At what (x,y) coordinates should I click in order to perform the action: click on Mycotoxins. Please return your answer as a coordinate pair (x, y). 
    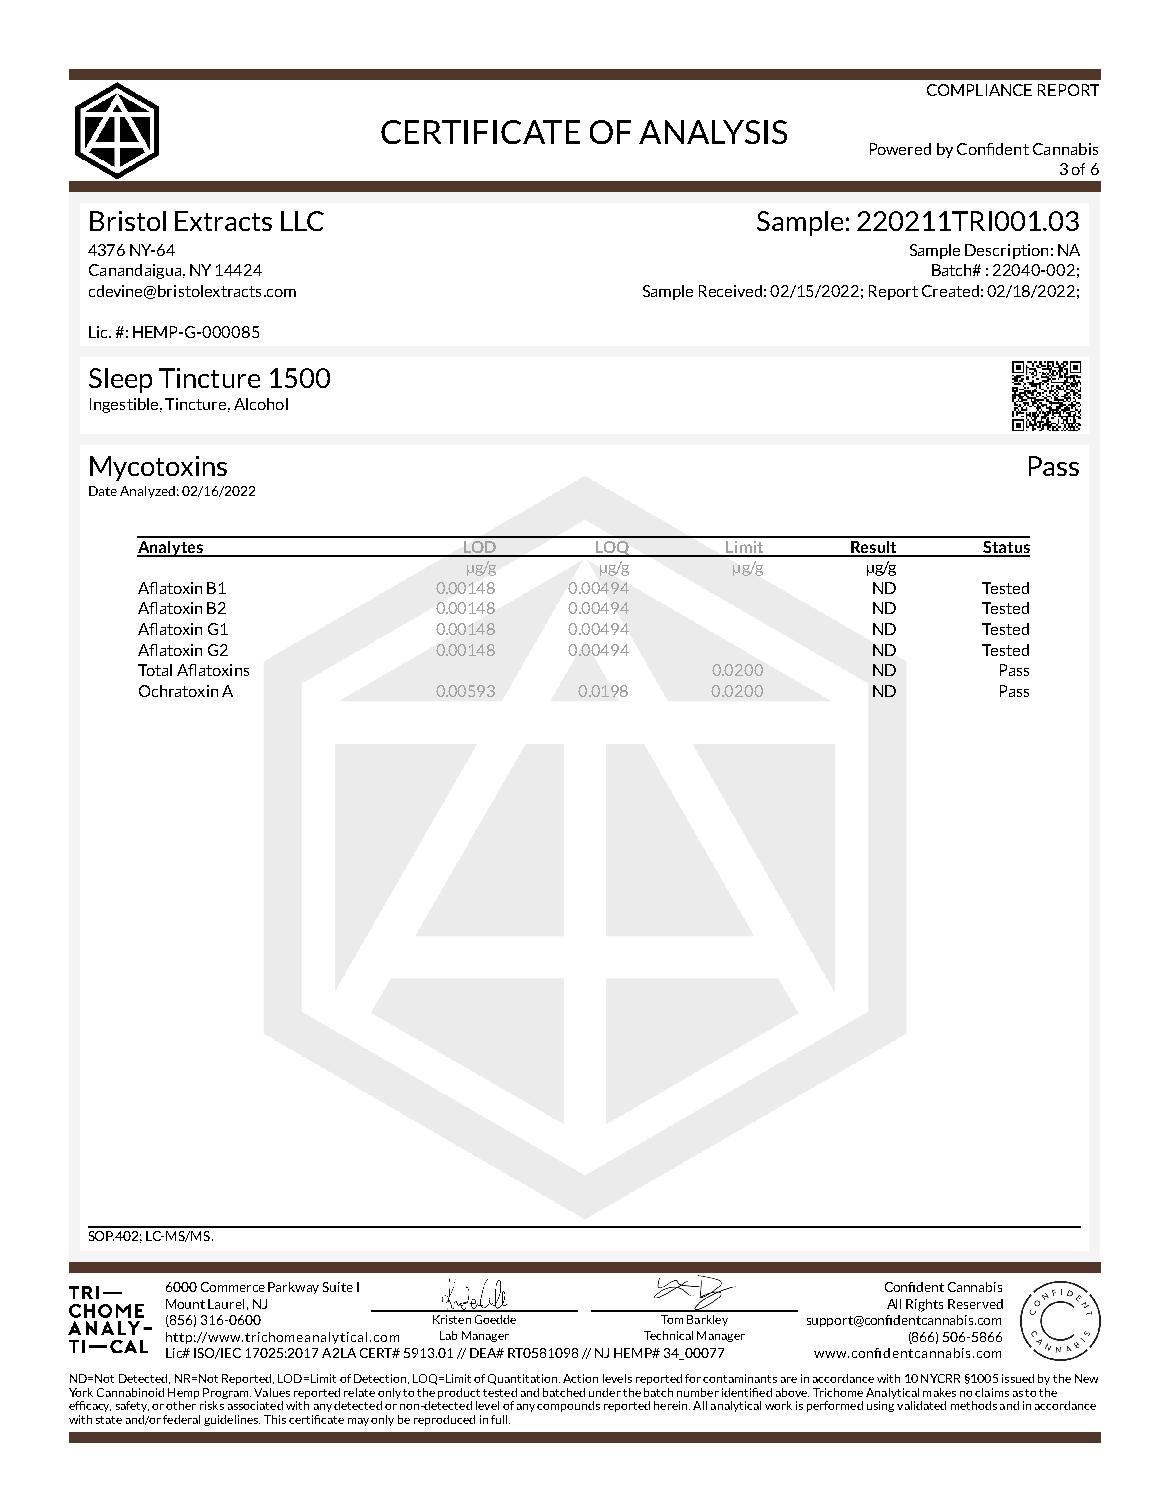
    Looking at the image, I should click on (158, 468).
